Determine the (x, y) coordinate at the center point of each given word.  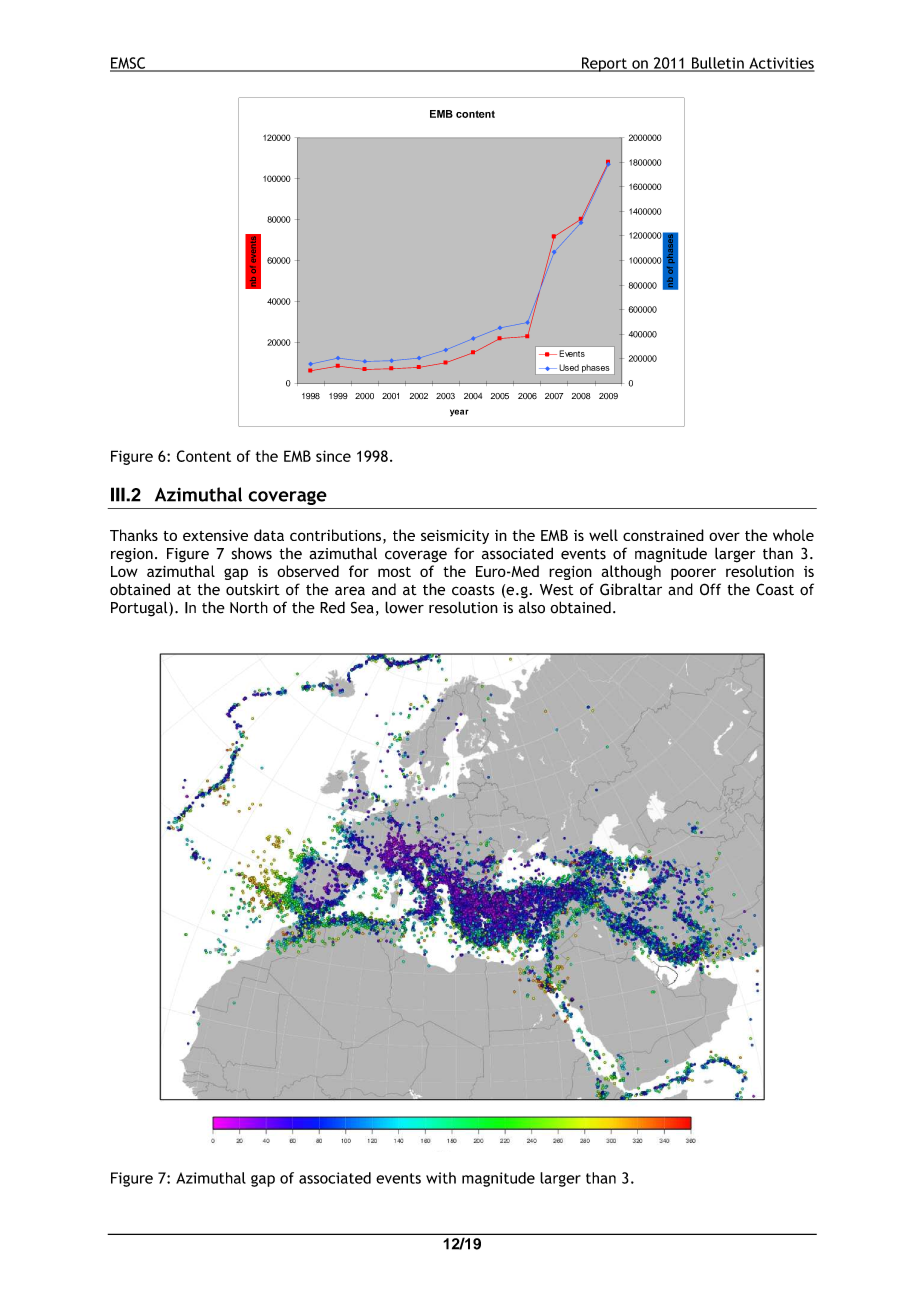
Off (710, 589)
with (441, 1178)
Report (604, 64)
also (532, 607)
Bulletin (717, 64)
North (249, 607)
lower (404, 607)
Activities (781, 64)
